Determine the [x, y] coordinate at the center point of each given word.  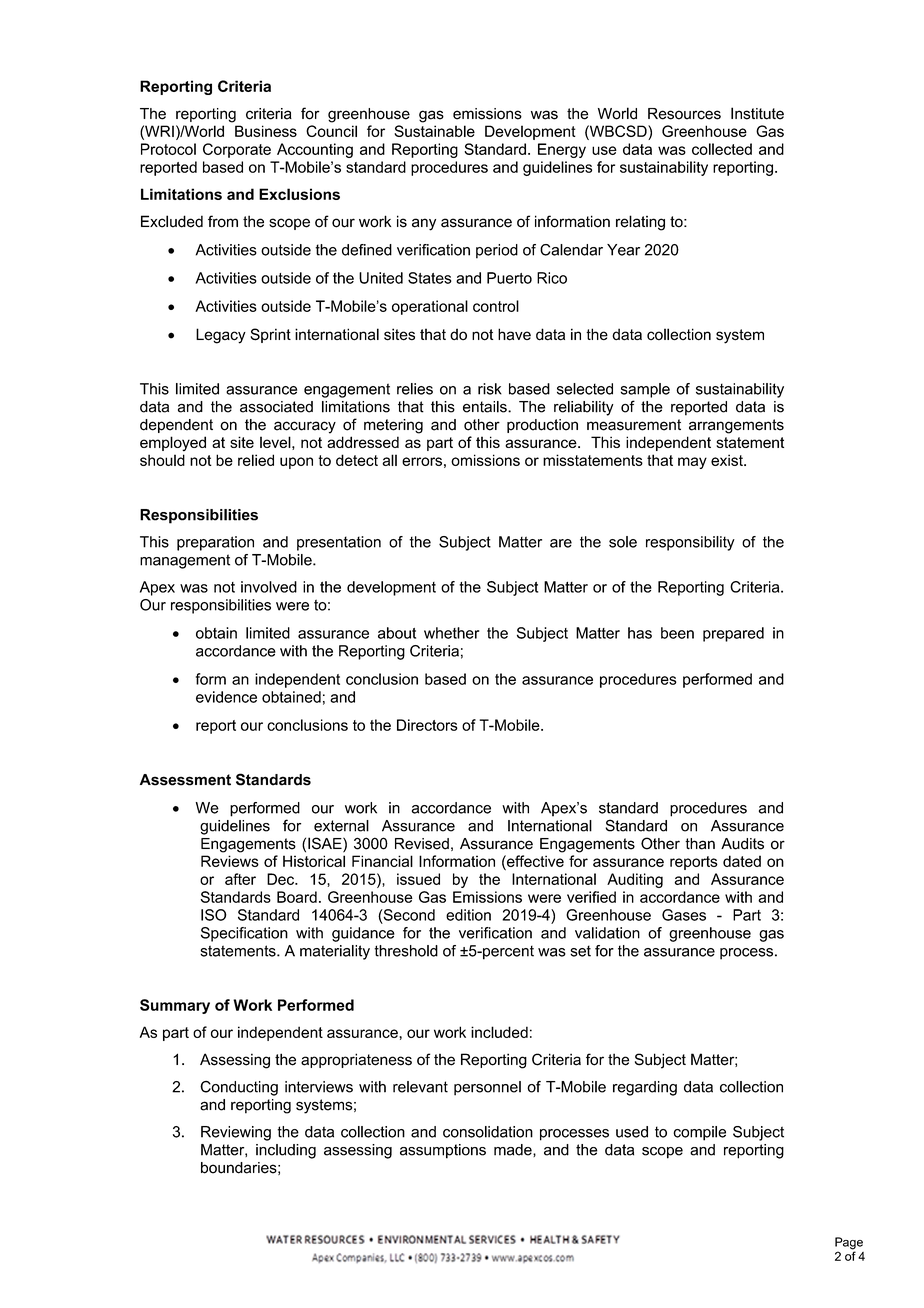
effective [534, 861]
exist [728, 460]
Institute [757, 113]
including [286, 1151]
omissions [485, 460]
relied [256, 460]
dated [742, 861]
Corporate [237, 150]
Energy [562, 150]
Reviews [230, 861]
